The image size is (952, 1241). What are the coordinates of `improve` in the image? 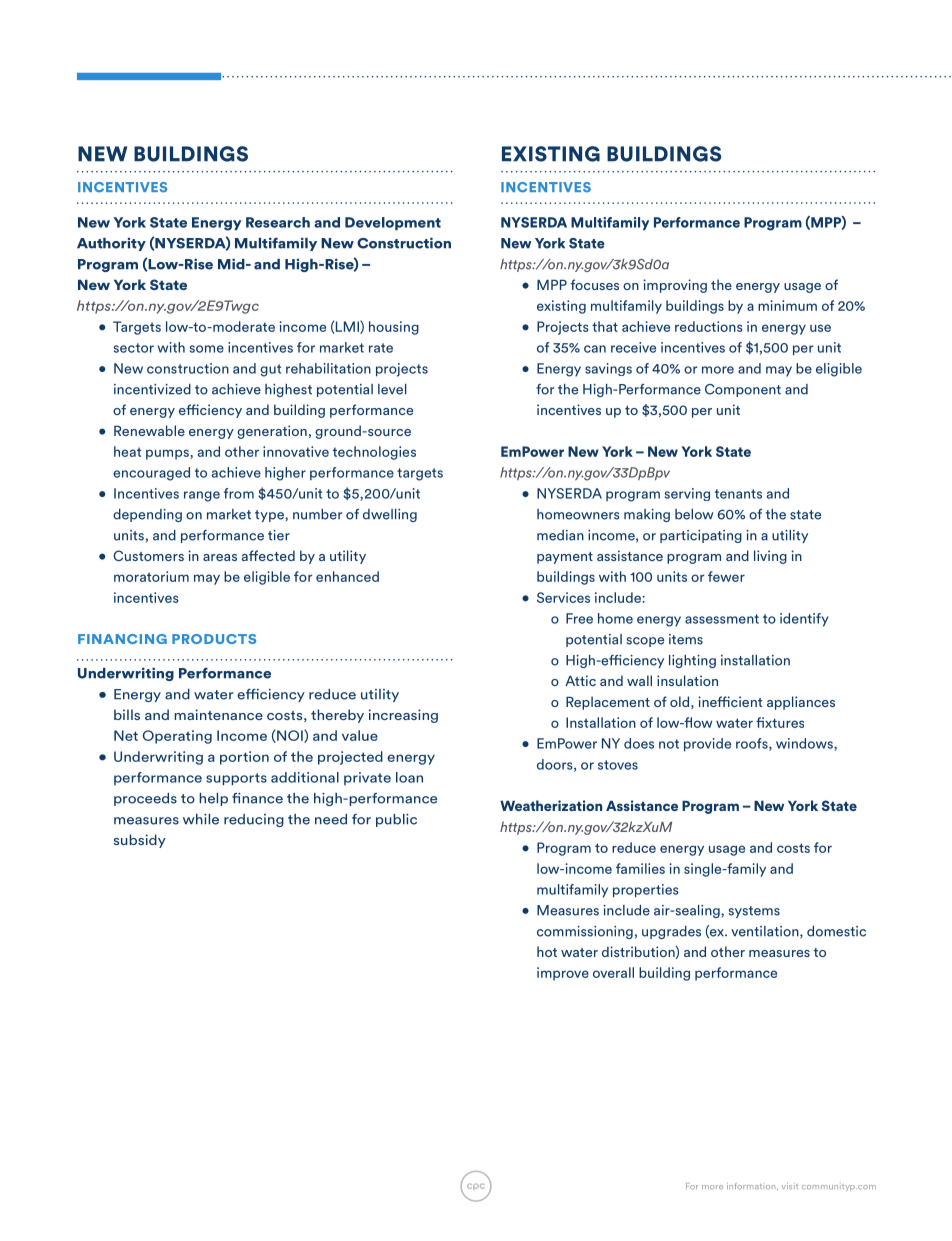 It's located at (563, 974).
